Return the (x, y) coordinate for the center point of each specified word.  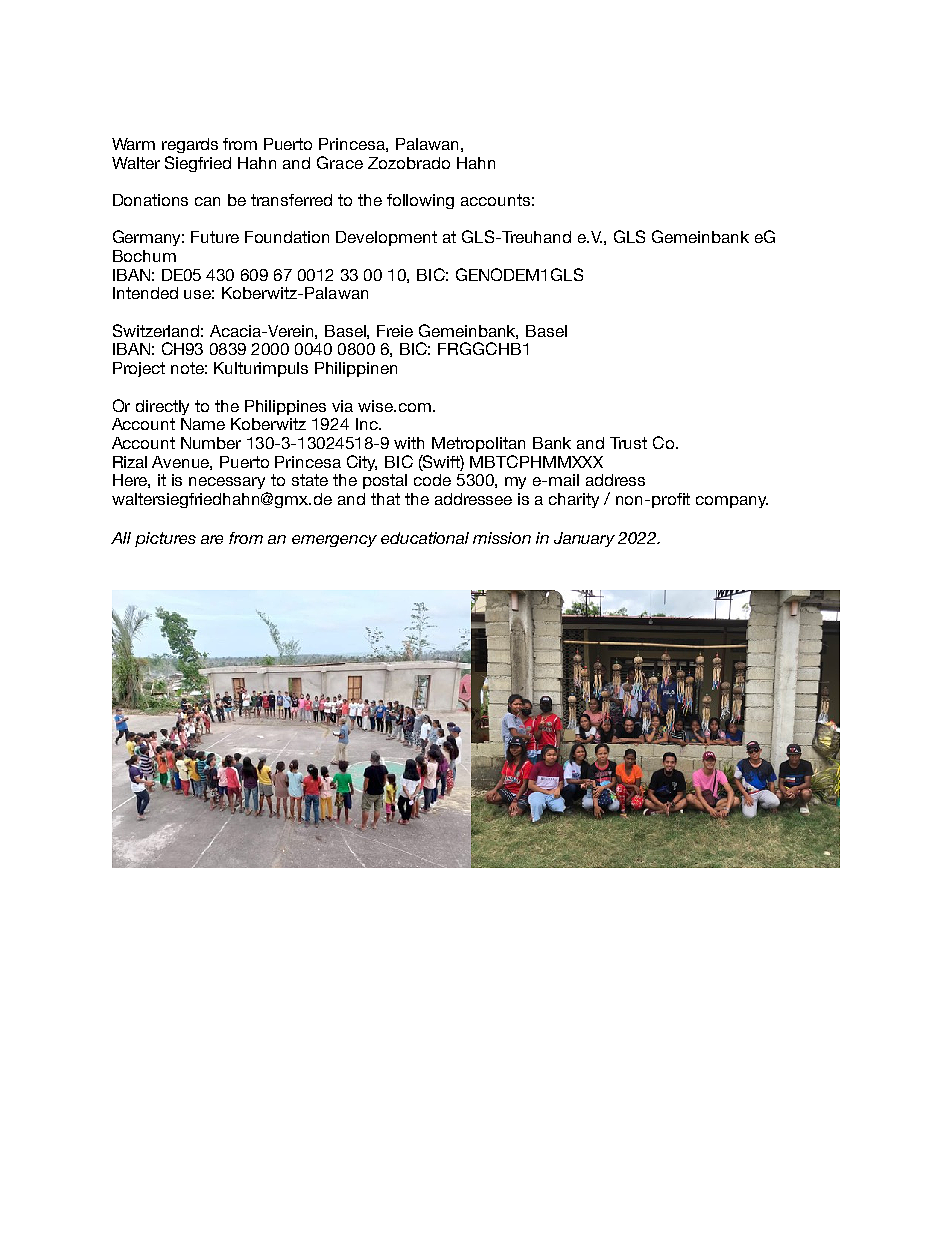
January (584, 539)
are (212, 539)
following (420, 201)
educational (425, 538)
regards (190, 145)
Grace (340, 162)
